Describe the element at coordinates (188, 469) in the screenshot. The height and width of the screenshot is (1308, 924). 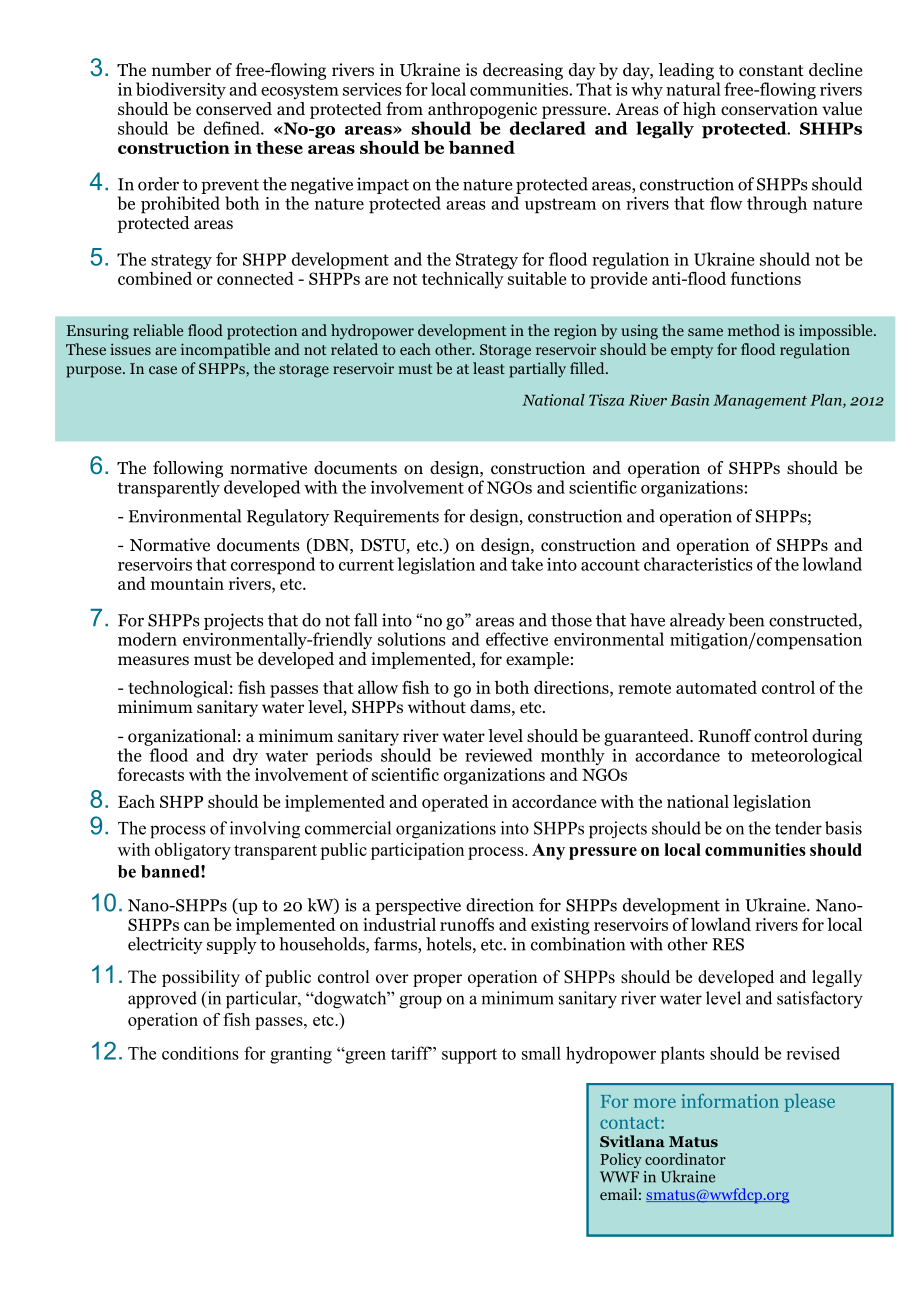
I see `following` at that location.
